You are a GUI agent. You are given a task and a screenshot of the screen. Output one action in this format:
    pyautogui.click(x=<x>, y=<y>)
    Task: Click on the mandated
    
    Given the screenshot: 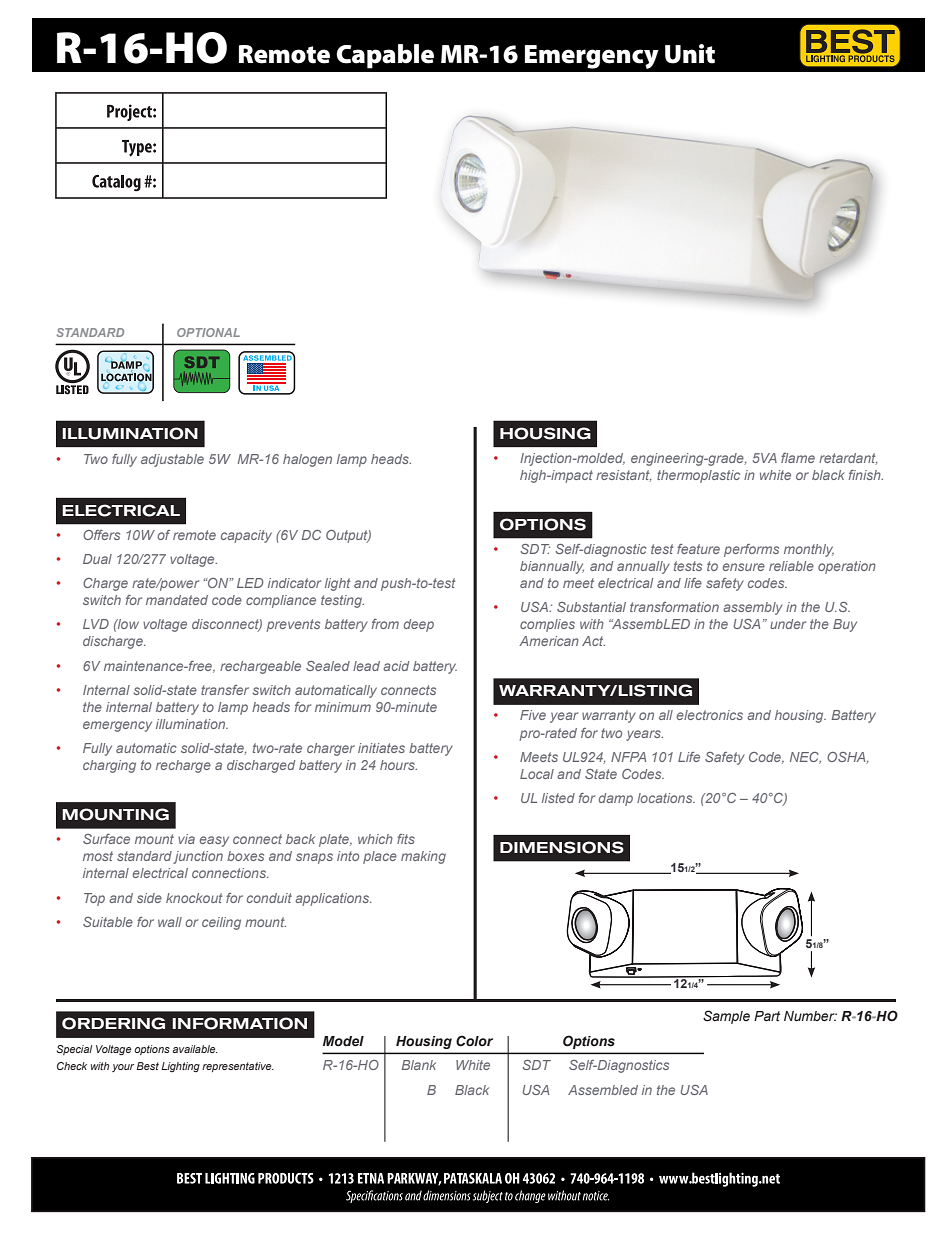 What is the action you would take?
    pyautogui.click(x=177, y=600)
